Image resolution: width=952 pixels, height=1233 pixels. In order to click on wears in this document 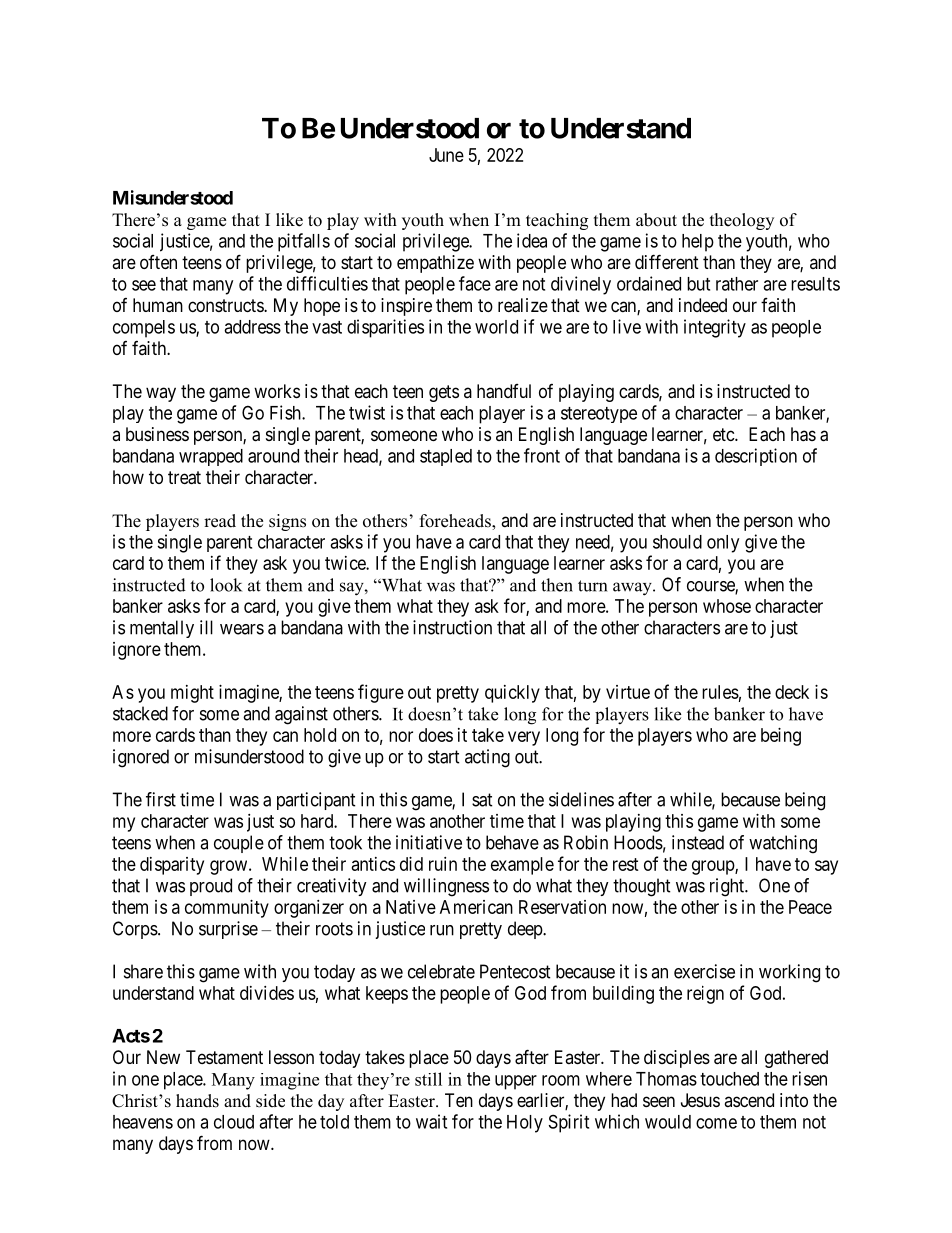, I will do `click(242, 629)`.
